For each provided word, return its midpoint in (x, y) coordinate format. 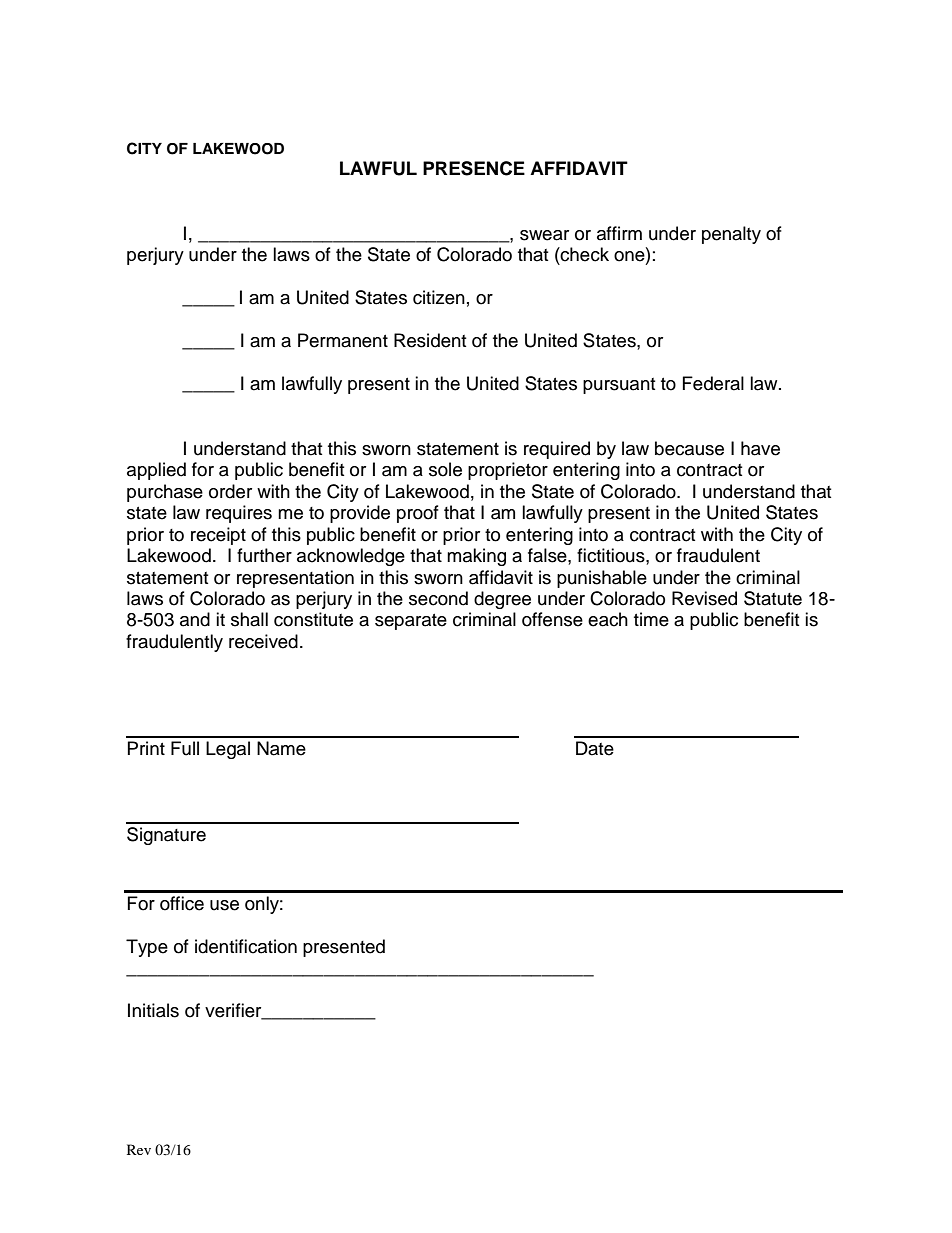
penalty (731, 235)
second (438, 598)
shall (249, 619)
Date (595, 748)
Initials (153, 1010)
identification (246, 946)
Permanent (343, 340)
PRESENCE (474, 168)
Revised (704, 598)
